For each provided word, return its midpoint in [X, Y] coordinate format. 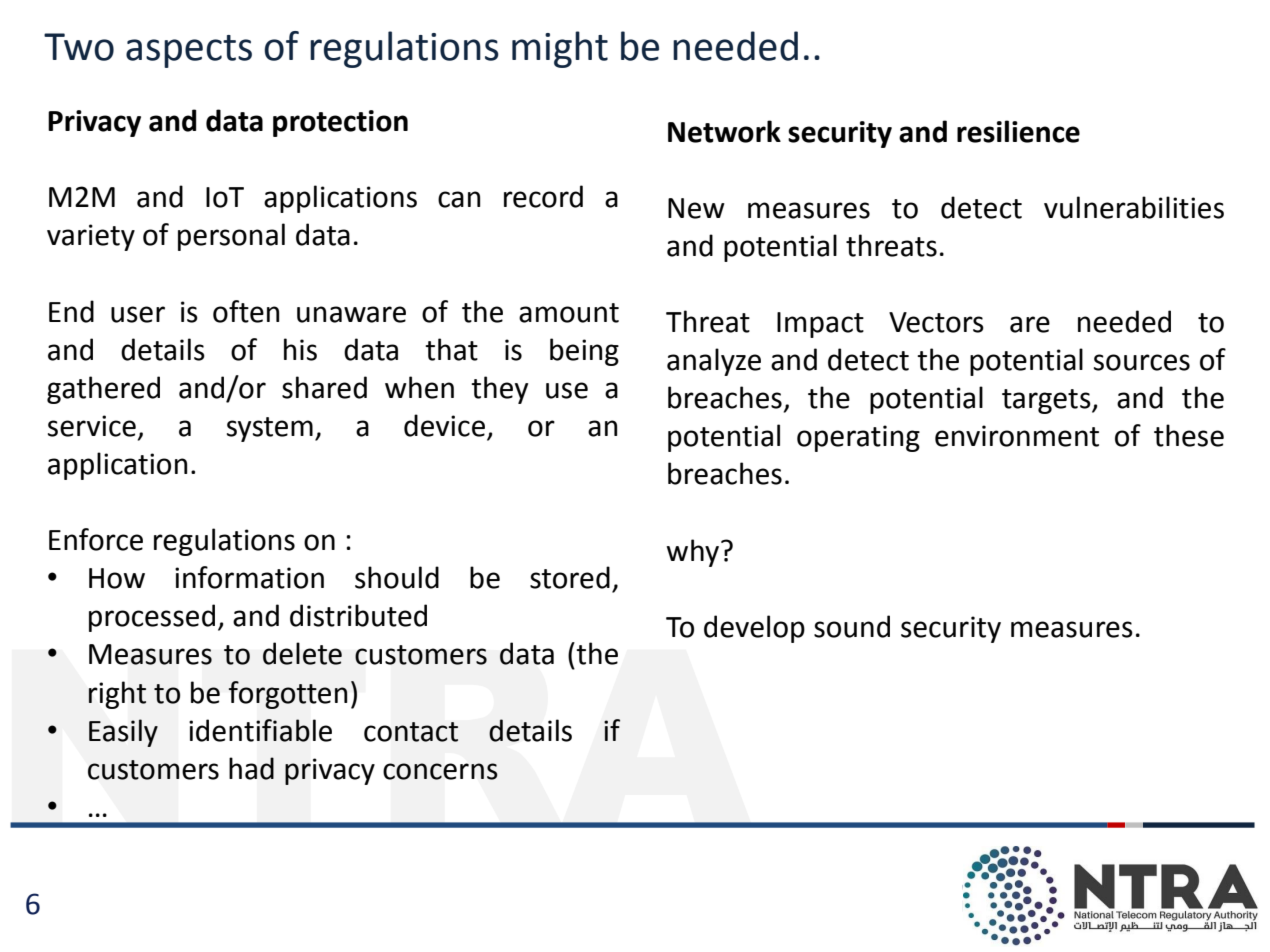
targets [1047, 401]
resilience [1018, 131]
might [560, 49]
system [270, 429]
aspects [189, 51]
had [251, 768]
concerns [440, 771]
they [499, 390]
